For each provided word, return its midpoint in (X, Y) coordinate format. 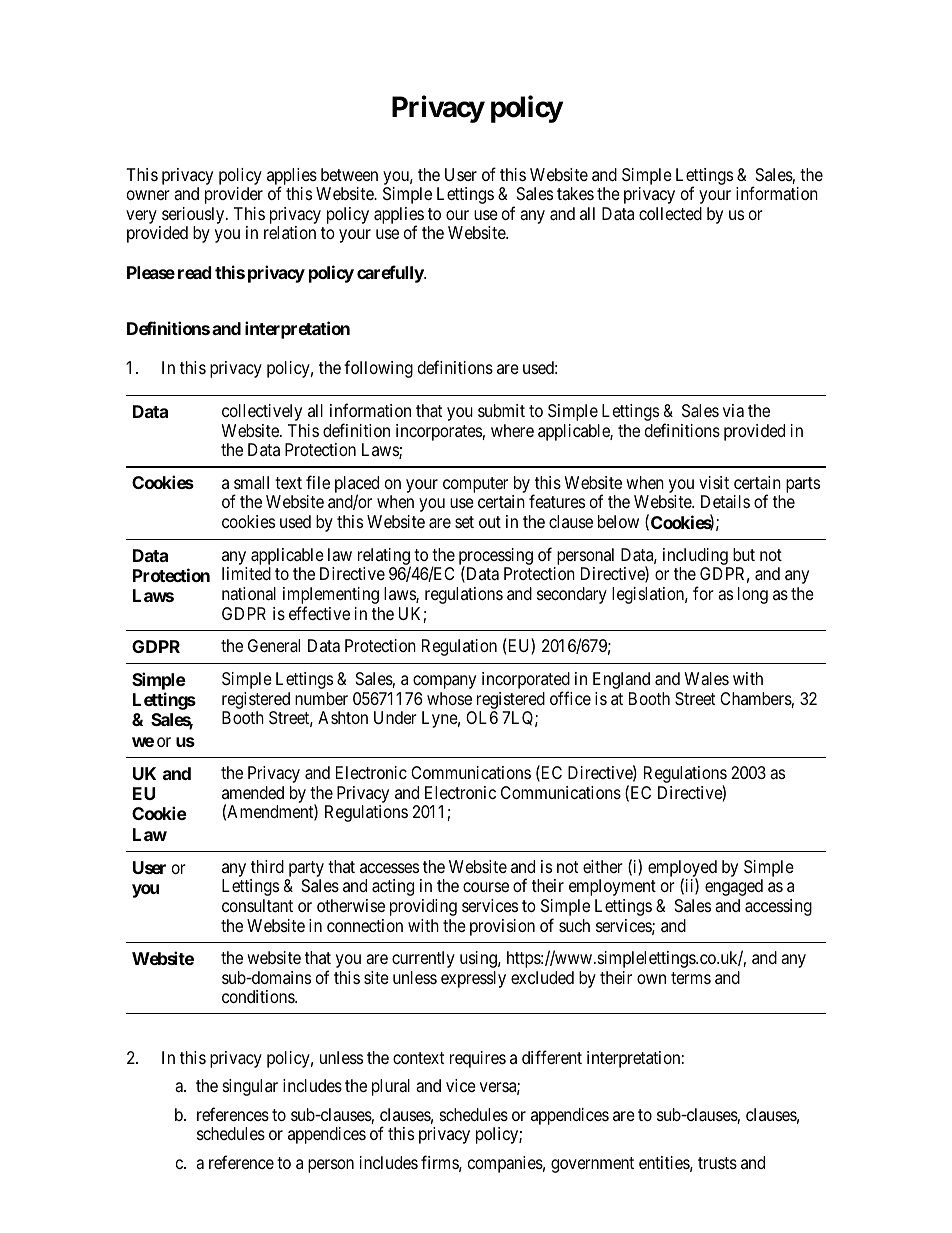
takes (575, 194)
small (251, 482)
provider (234, 195)
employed (682, 870)
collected (670, 213)
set (464, 522)
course (486, 887)
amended (253, 792)
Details (725, 502)
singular (250, 1087)
